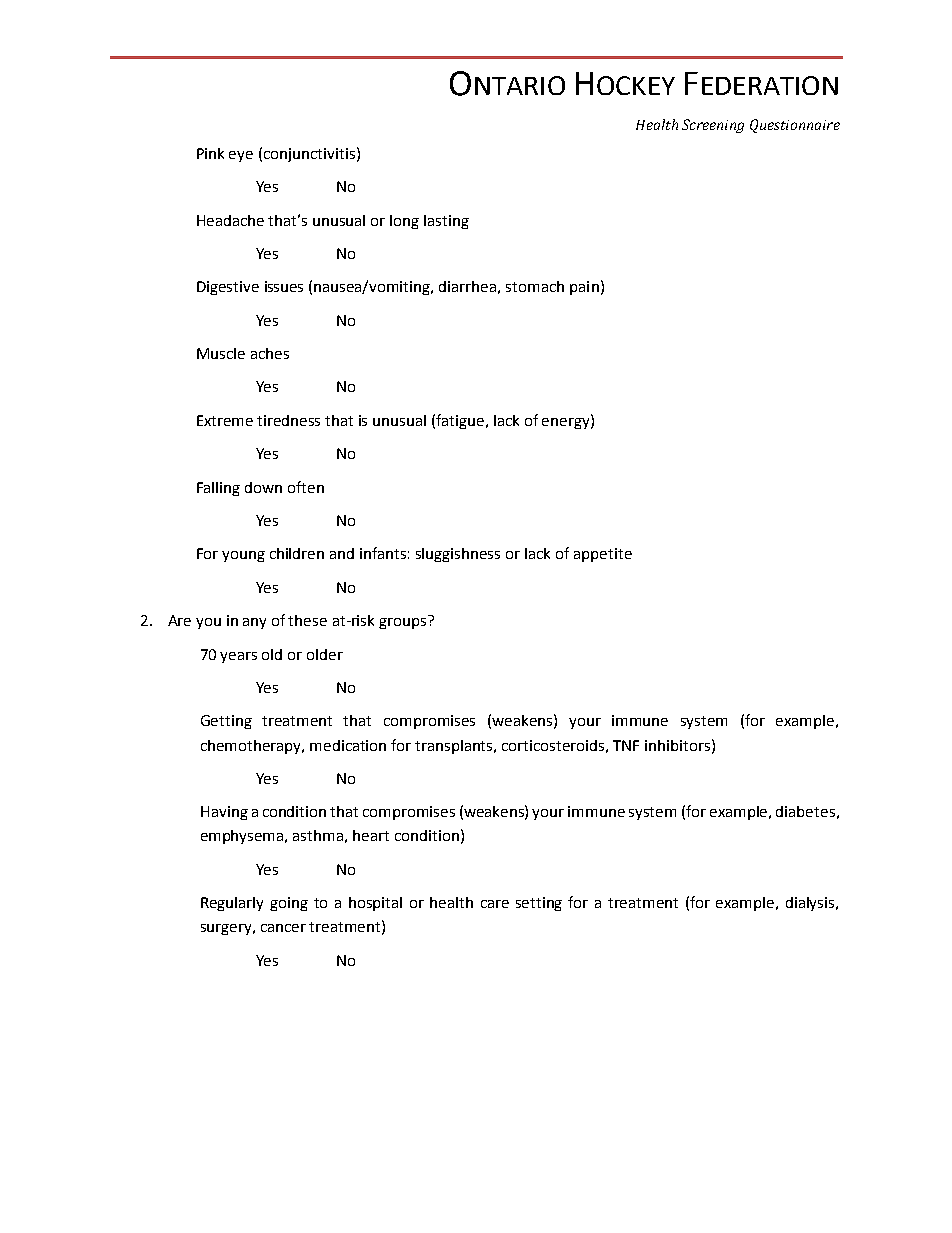  What do you see at coordinates (446, 222) in the document?
I see `lasting` at bounding box center [446, 222].
